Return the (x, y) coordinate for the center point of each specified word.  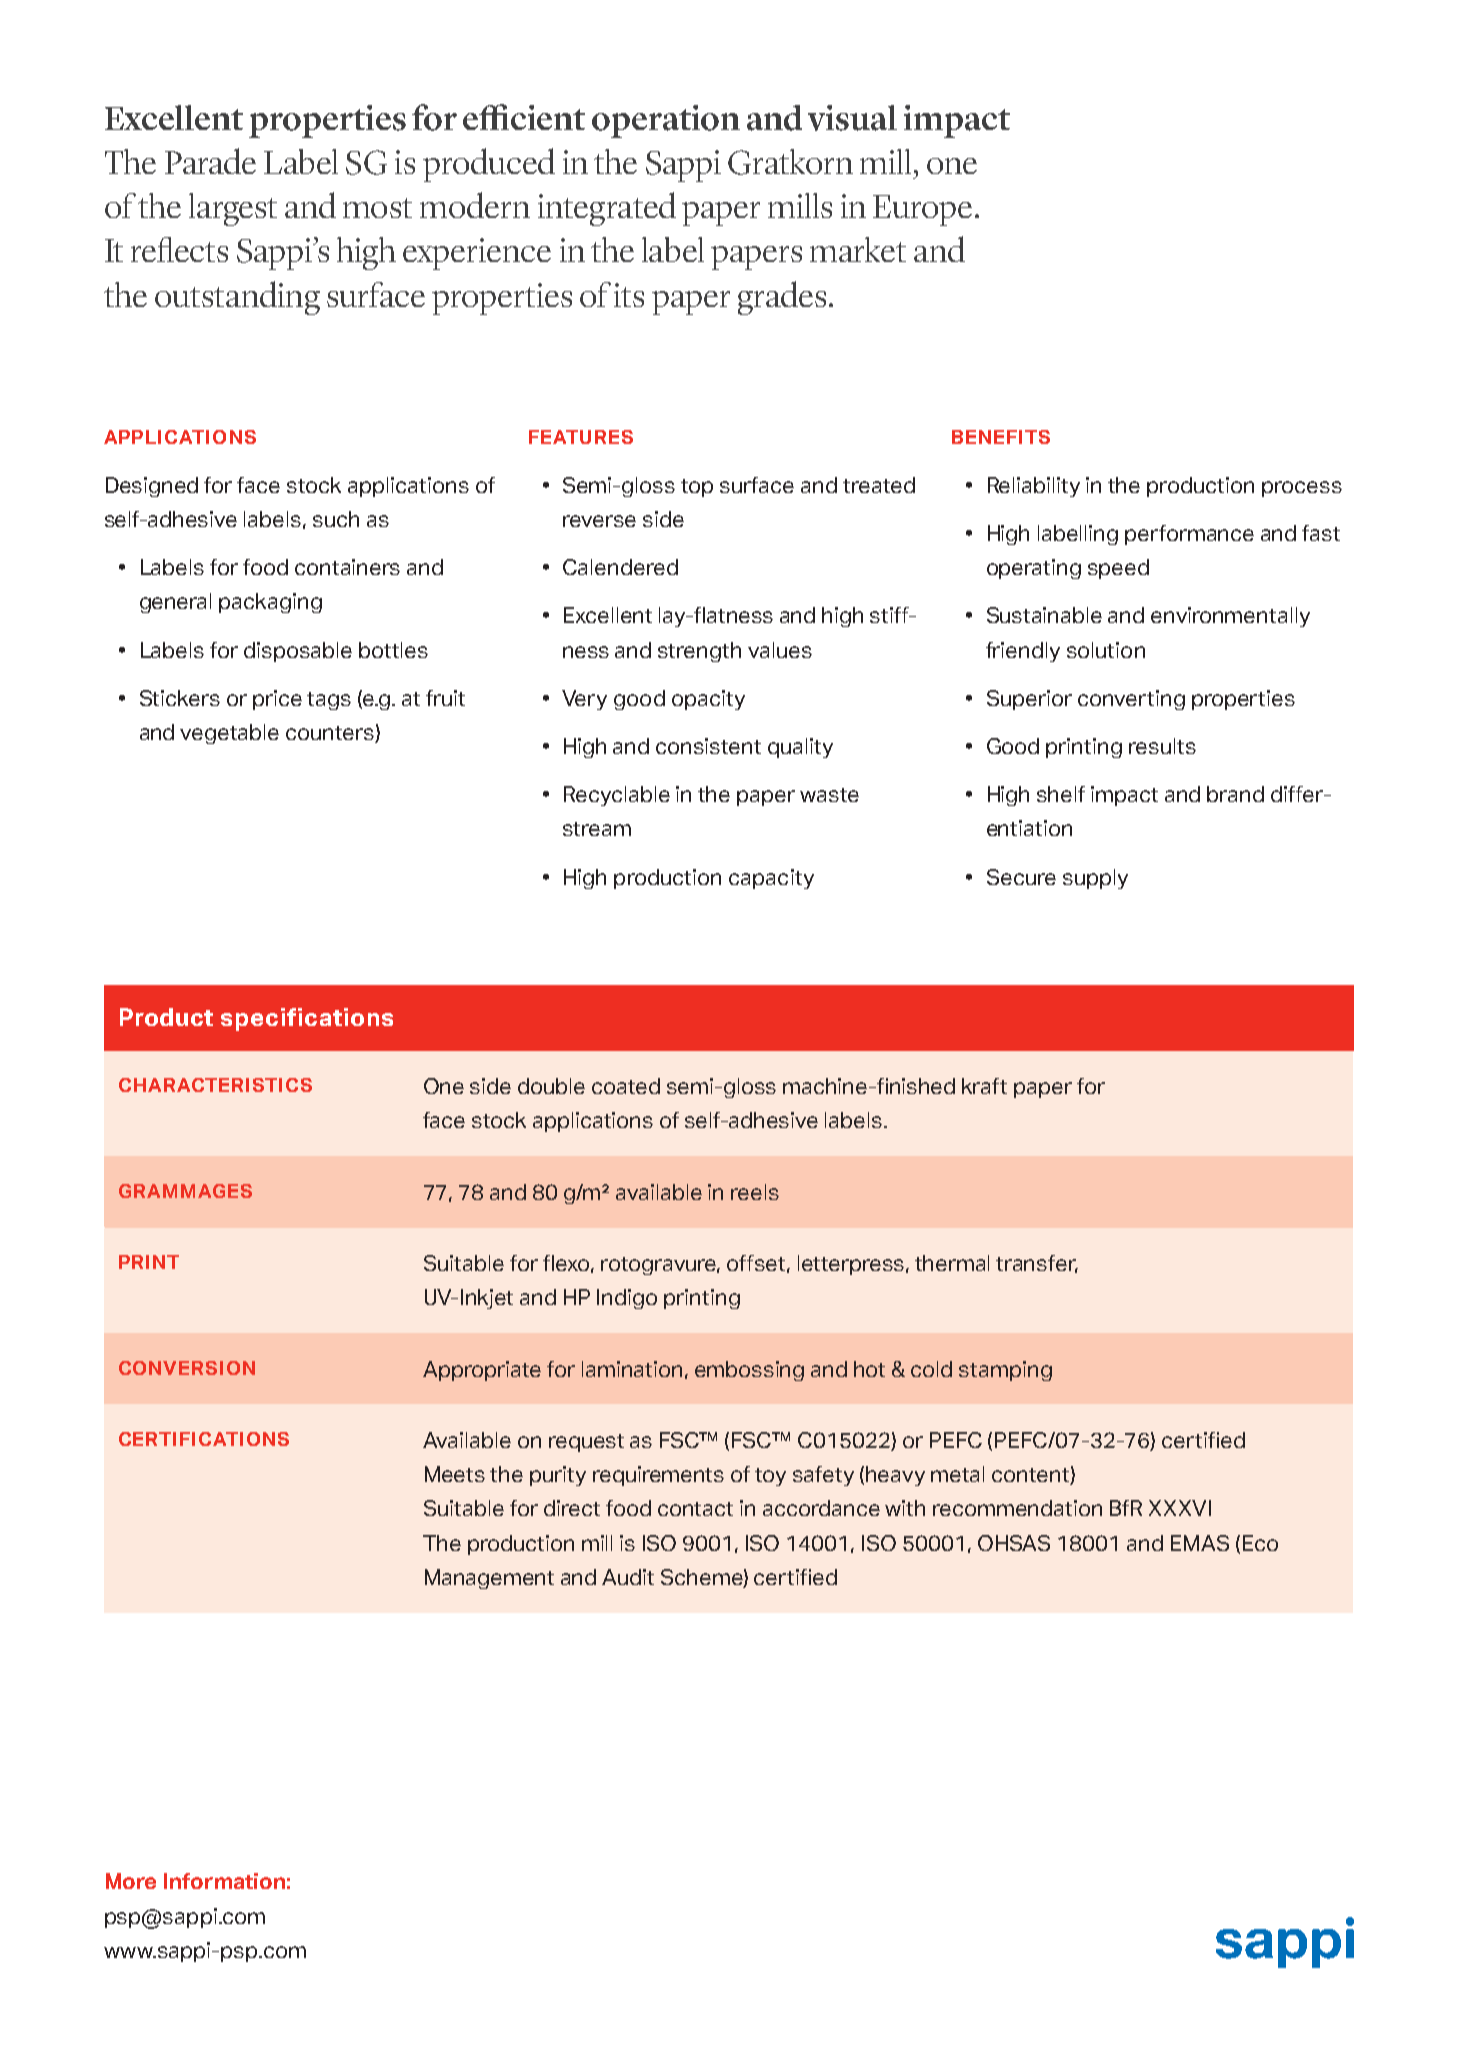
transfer (1037, 1264)
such (336, 519)
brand (1235, 794)
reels (755, 1192)
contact (695, 1509)
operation (666, 121)
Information (224, 1881)
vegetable (229, 734)
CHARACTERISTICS (215, 1085)
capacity (771, 879)
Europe (922, 210)
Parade (210, 161)
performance (1189, 535)
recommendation (1017, 1508)
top (697, 488)
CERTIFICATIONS (204, 1439)
